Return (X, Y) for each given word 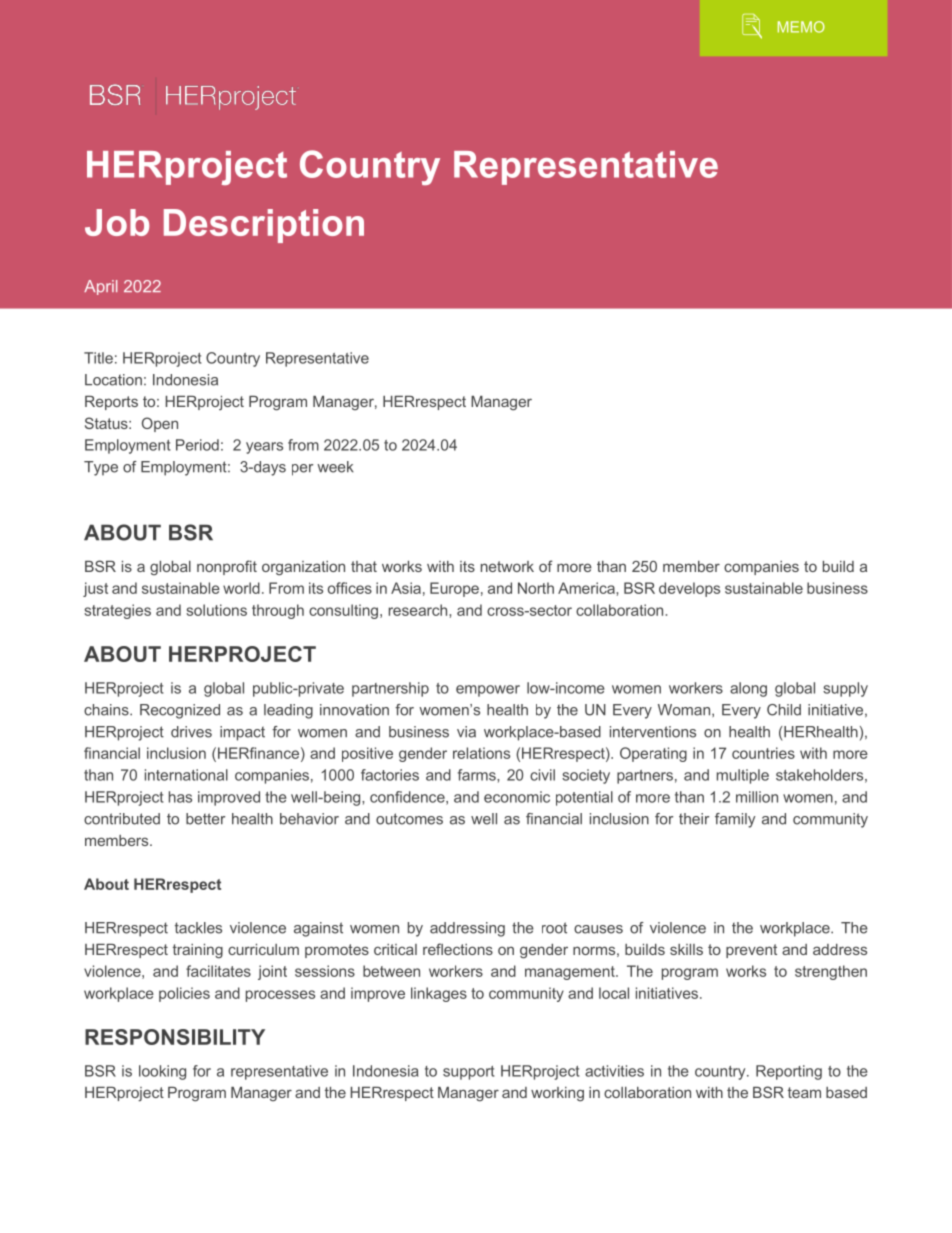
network (507, 566)
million (757, 797)
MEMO (801, 27)
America (587, 588)
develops (689, 589)
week (335, 467)
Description (264, 226)
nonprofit (227, 567)
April (100, 287)
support (469, 1073)
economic (517, 797)
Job (117, 222)
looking (162, 1072)
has (180, 797)
